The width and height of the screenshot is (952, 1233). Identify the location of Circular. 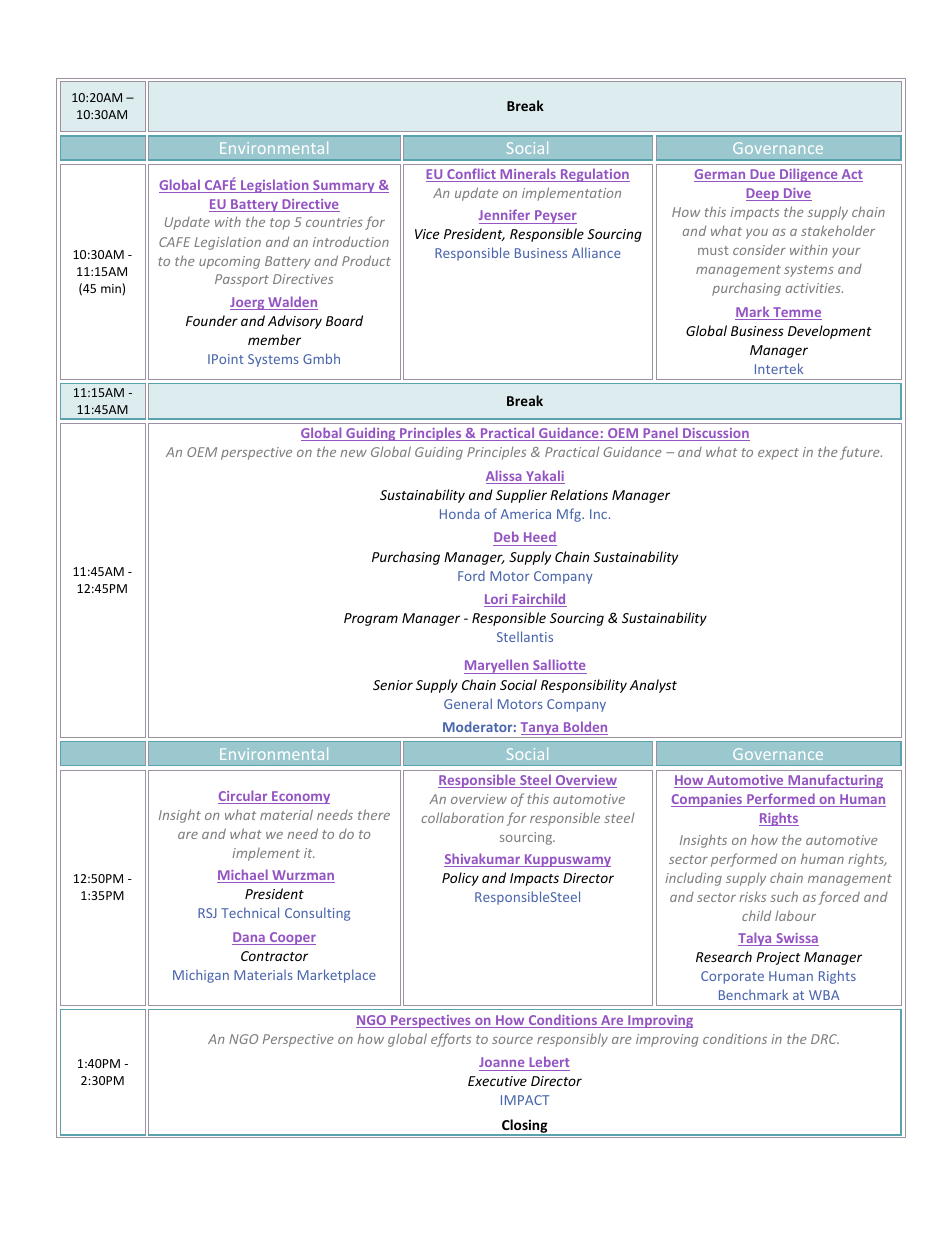
(244, 797).
